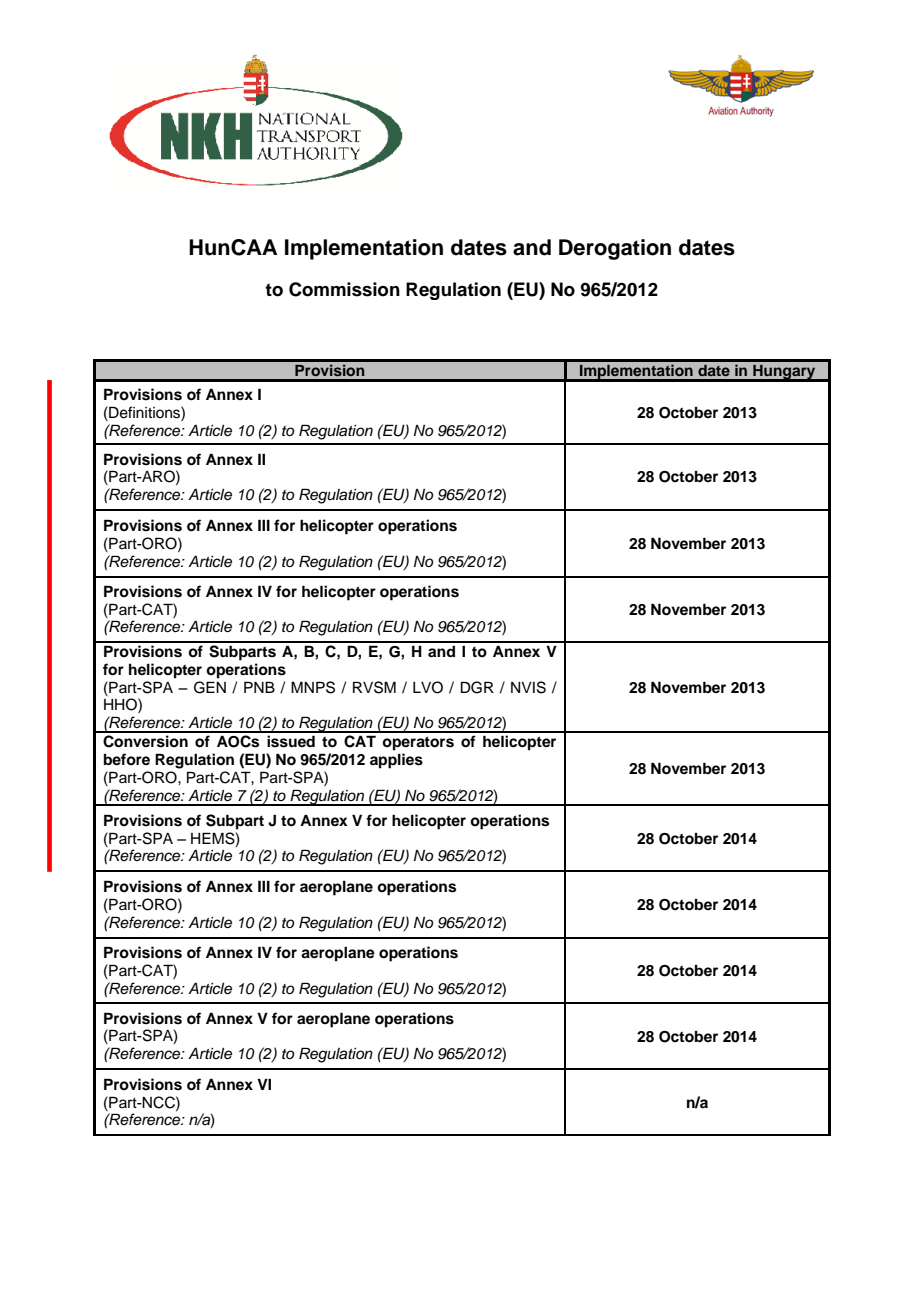 The height and width of the screenshot is (1308, 924). I want to click on applies, so click(396, 761).
